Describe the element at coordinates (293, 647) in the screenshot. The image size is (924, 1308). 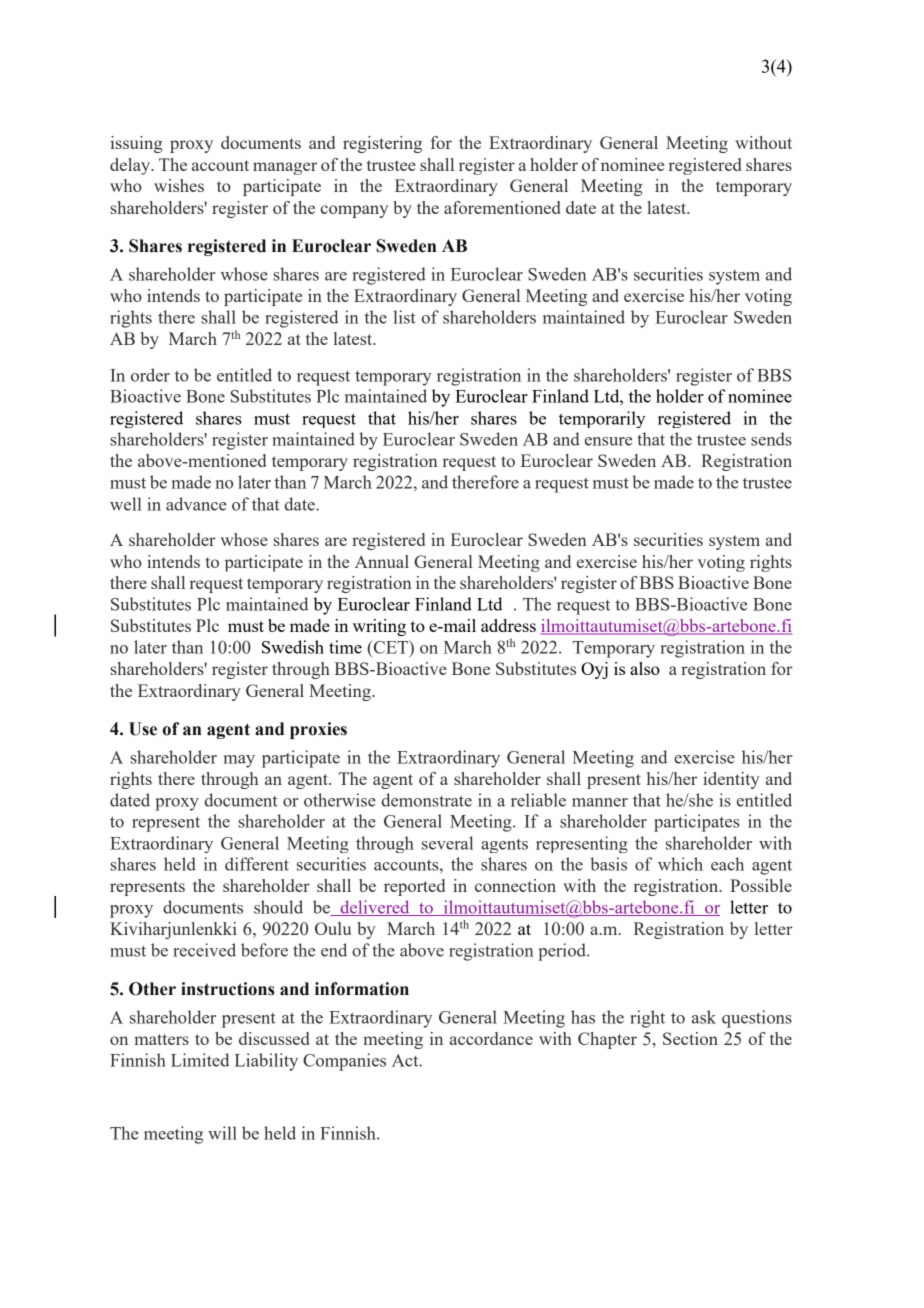
I see `Swedish` at that location.
